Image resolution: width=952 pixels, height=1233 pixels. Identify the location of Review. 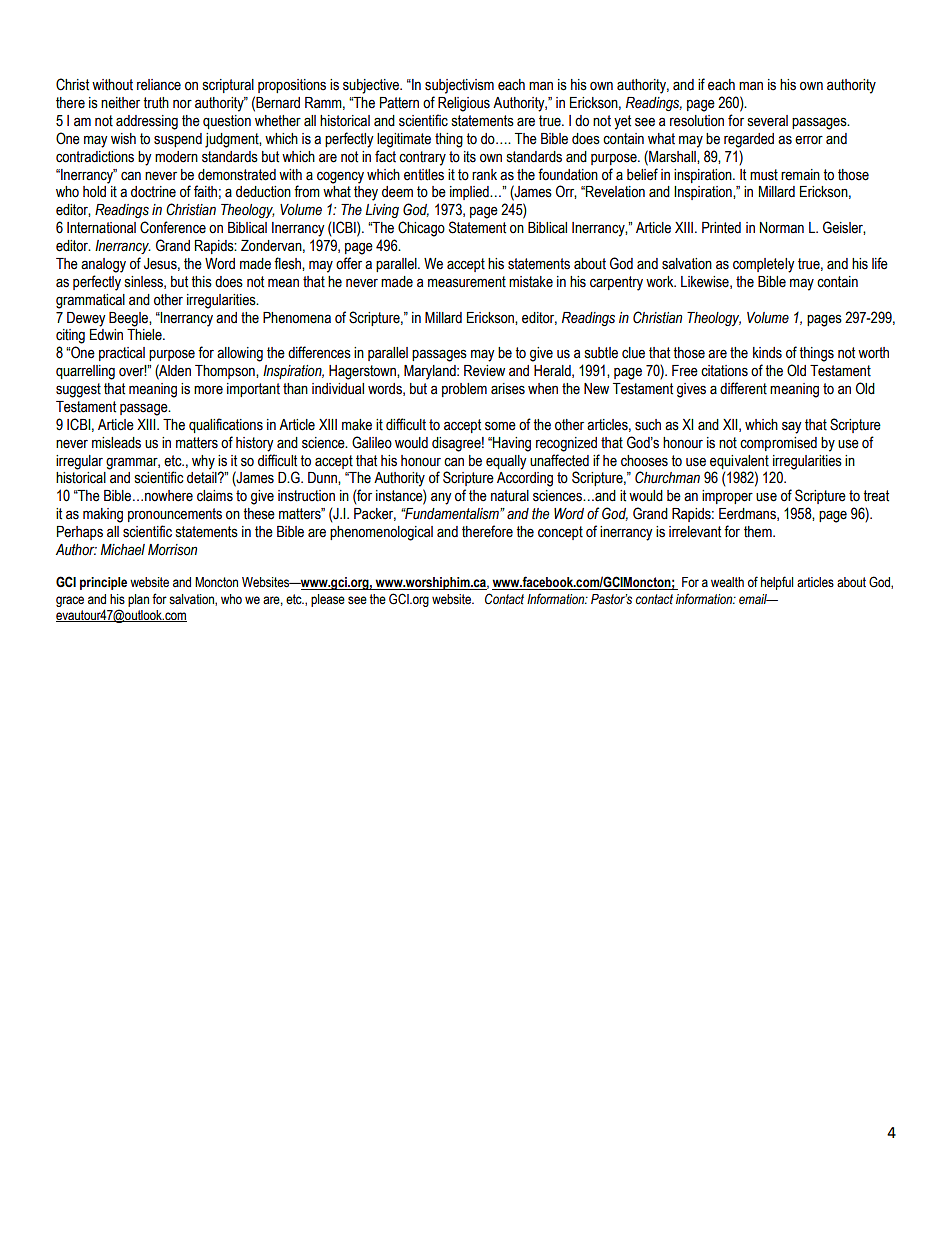
(484, 371).
